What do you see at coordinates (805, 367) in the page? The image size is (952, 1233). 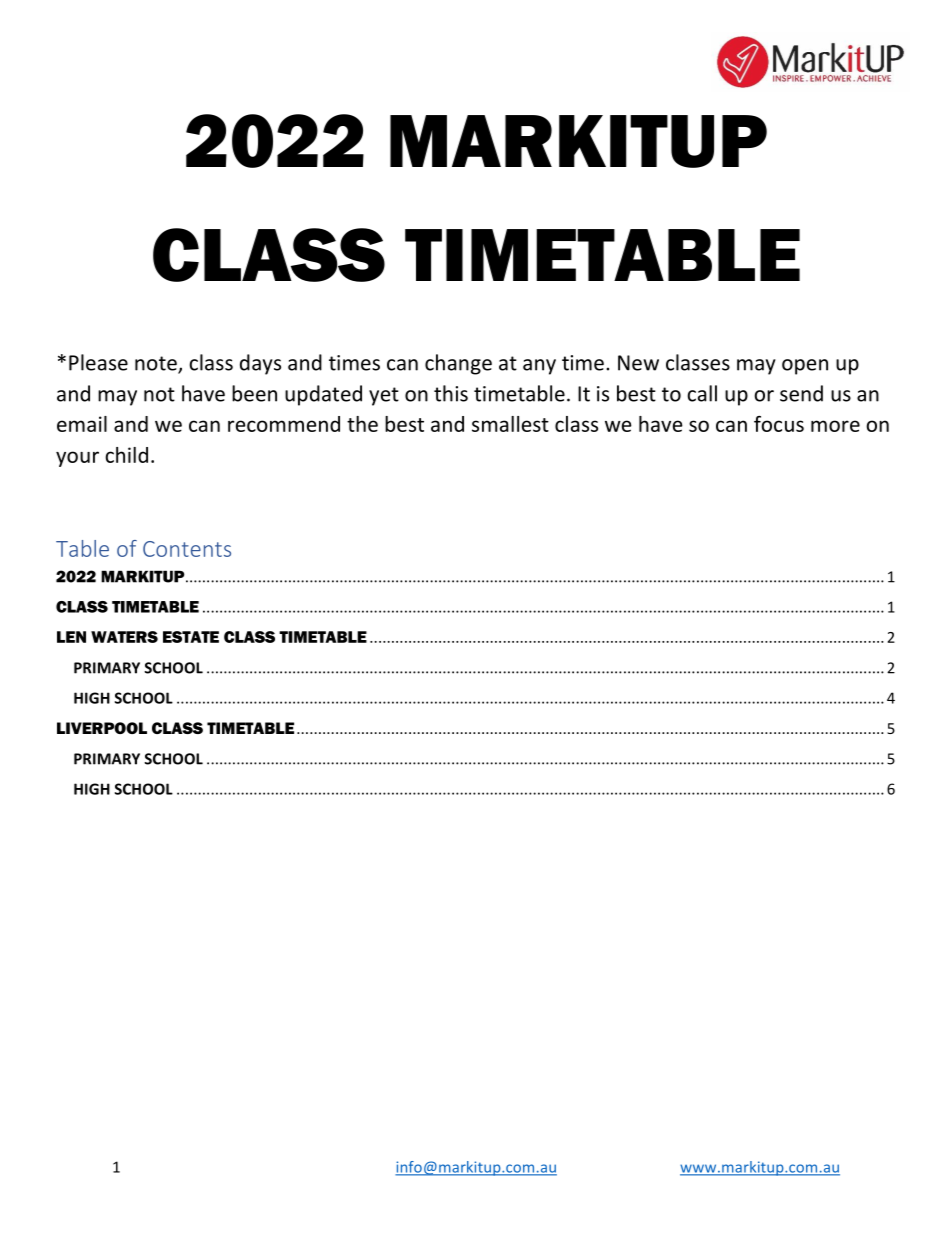 I see `open` at bounding box center [805, 367].
